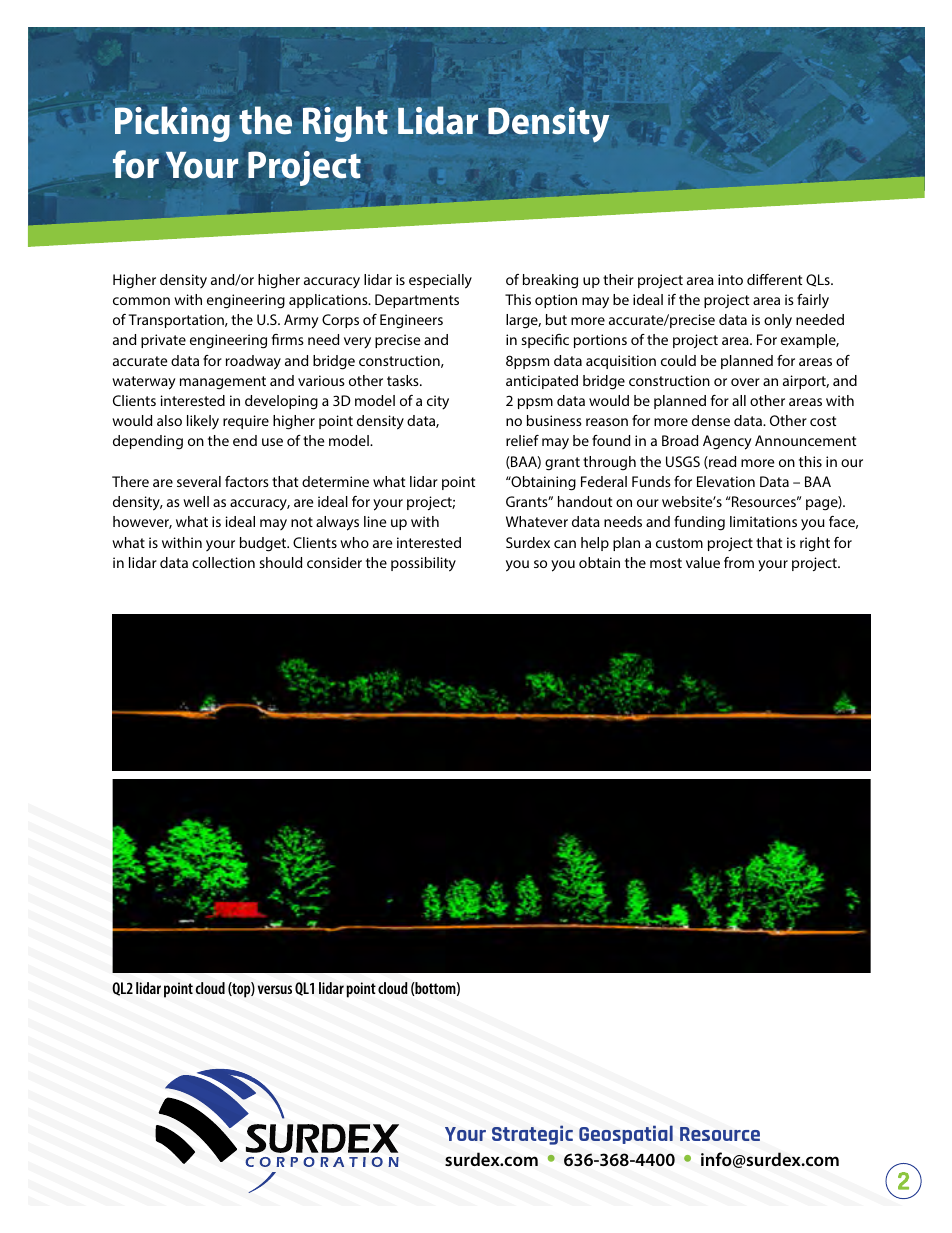 Image resolution: width=952 pixels, height=1233 pixels. What do you see at coordinates (280, 562) in the screenshot?
I see `should` at bounding box center [280, 562].
